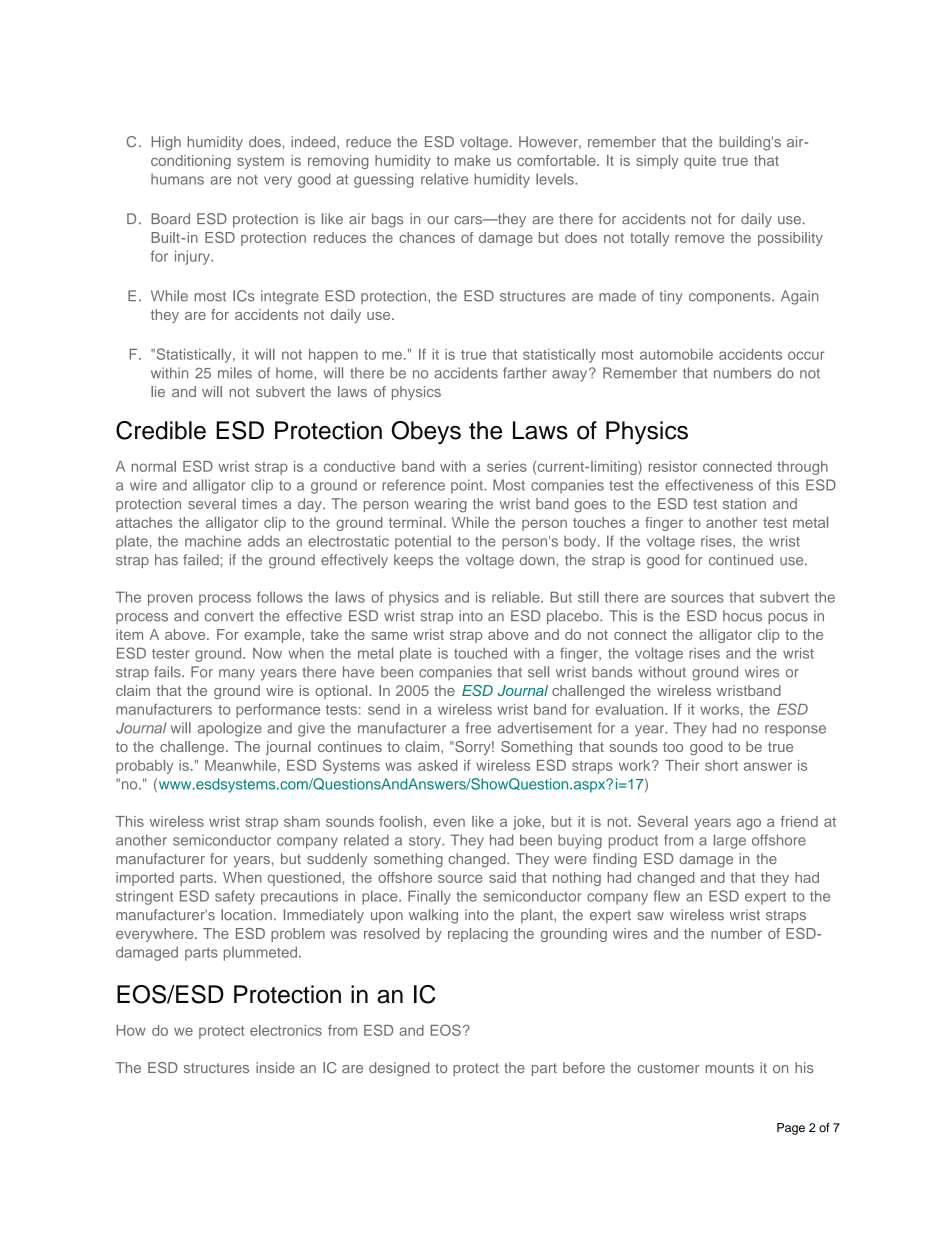 The width and height of the image is (952, 1233). Describe the element at coordinates (730, 841) in the image. I see `large` at that location.
